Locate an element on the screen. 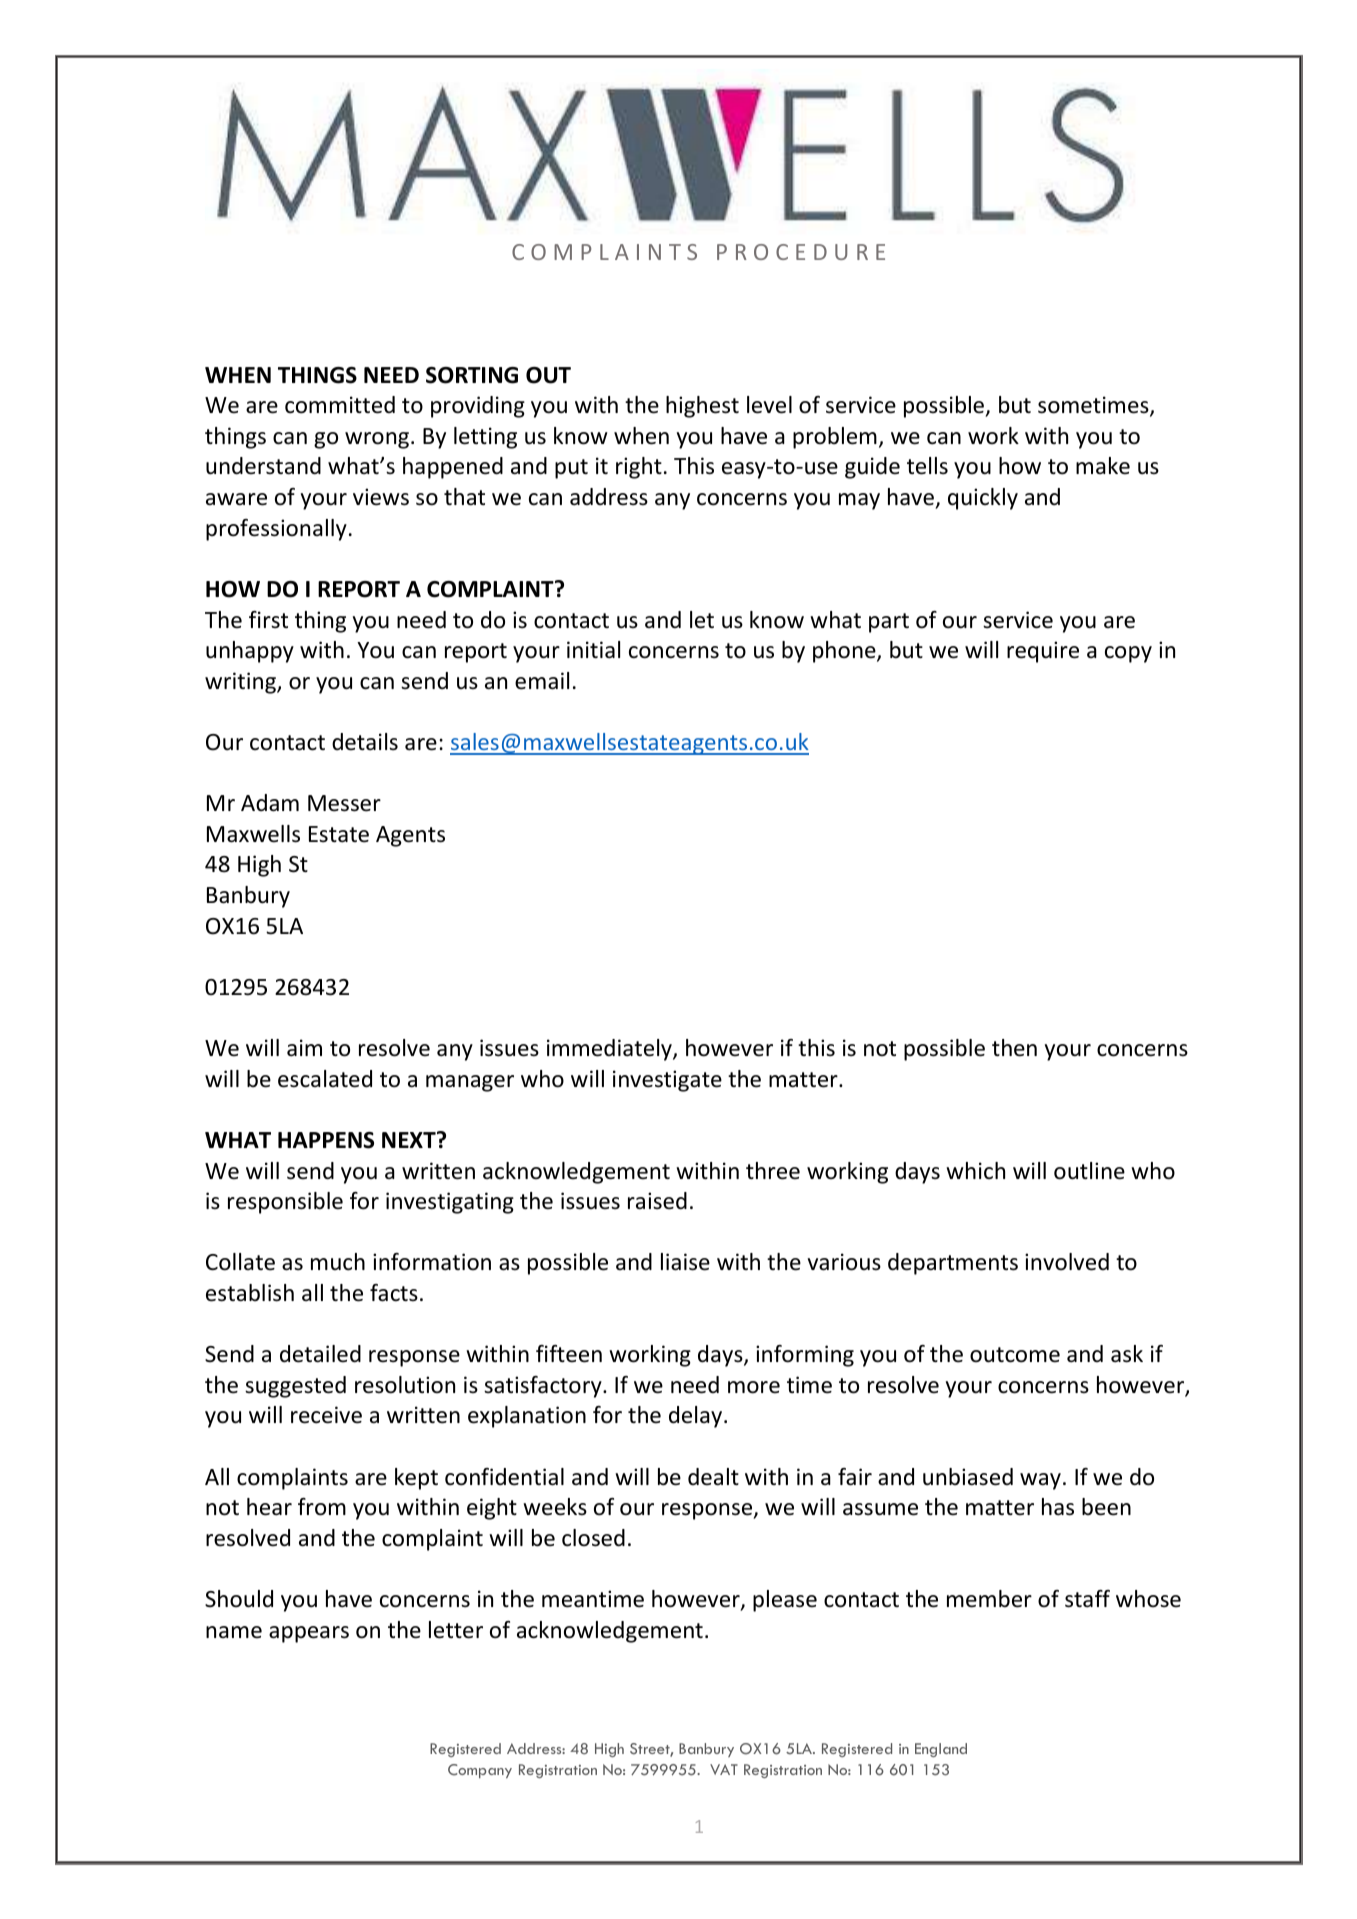 The height and width of the screenshot is (1919, 1357). escalated is located at coordinates (325, 1079).
